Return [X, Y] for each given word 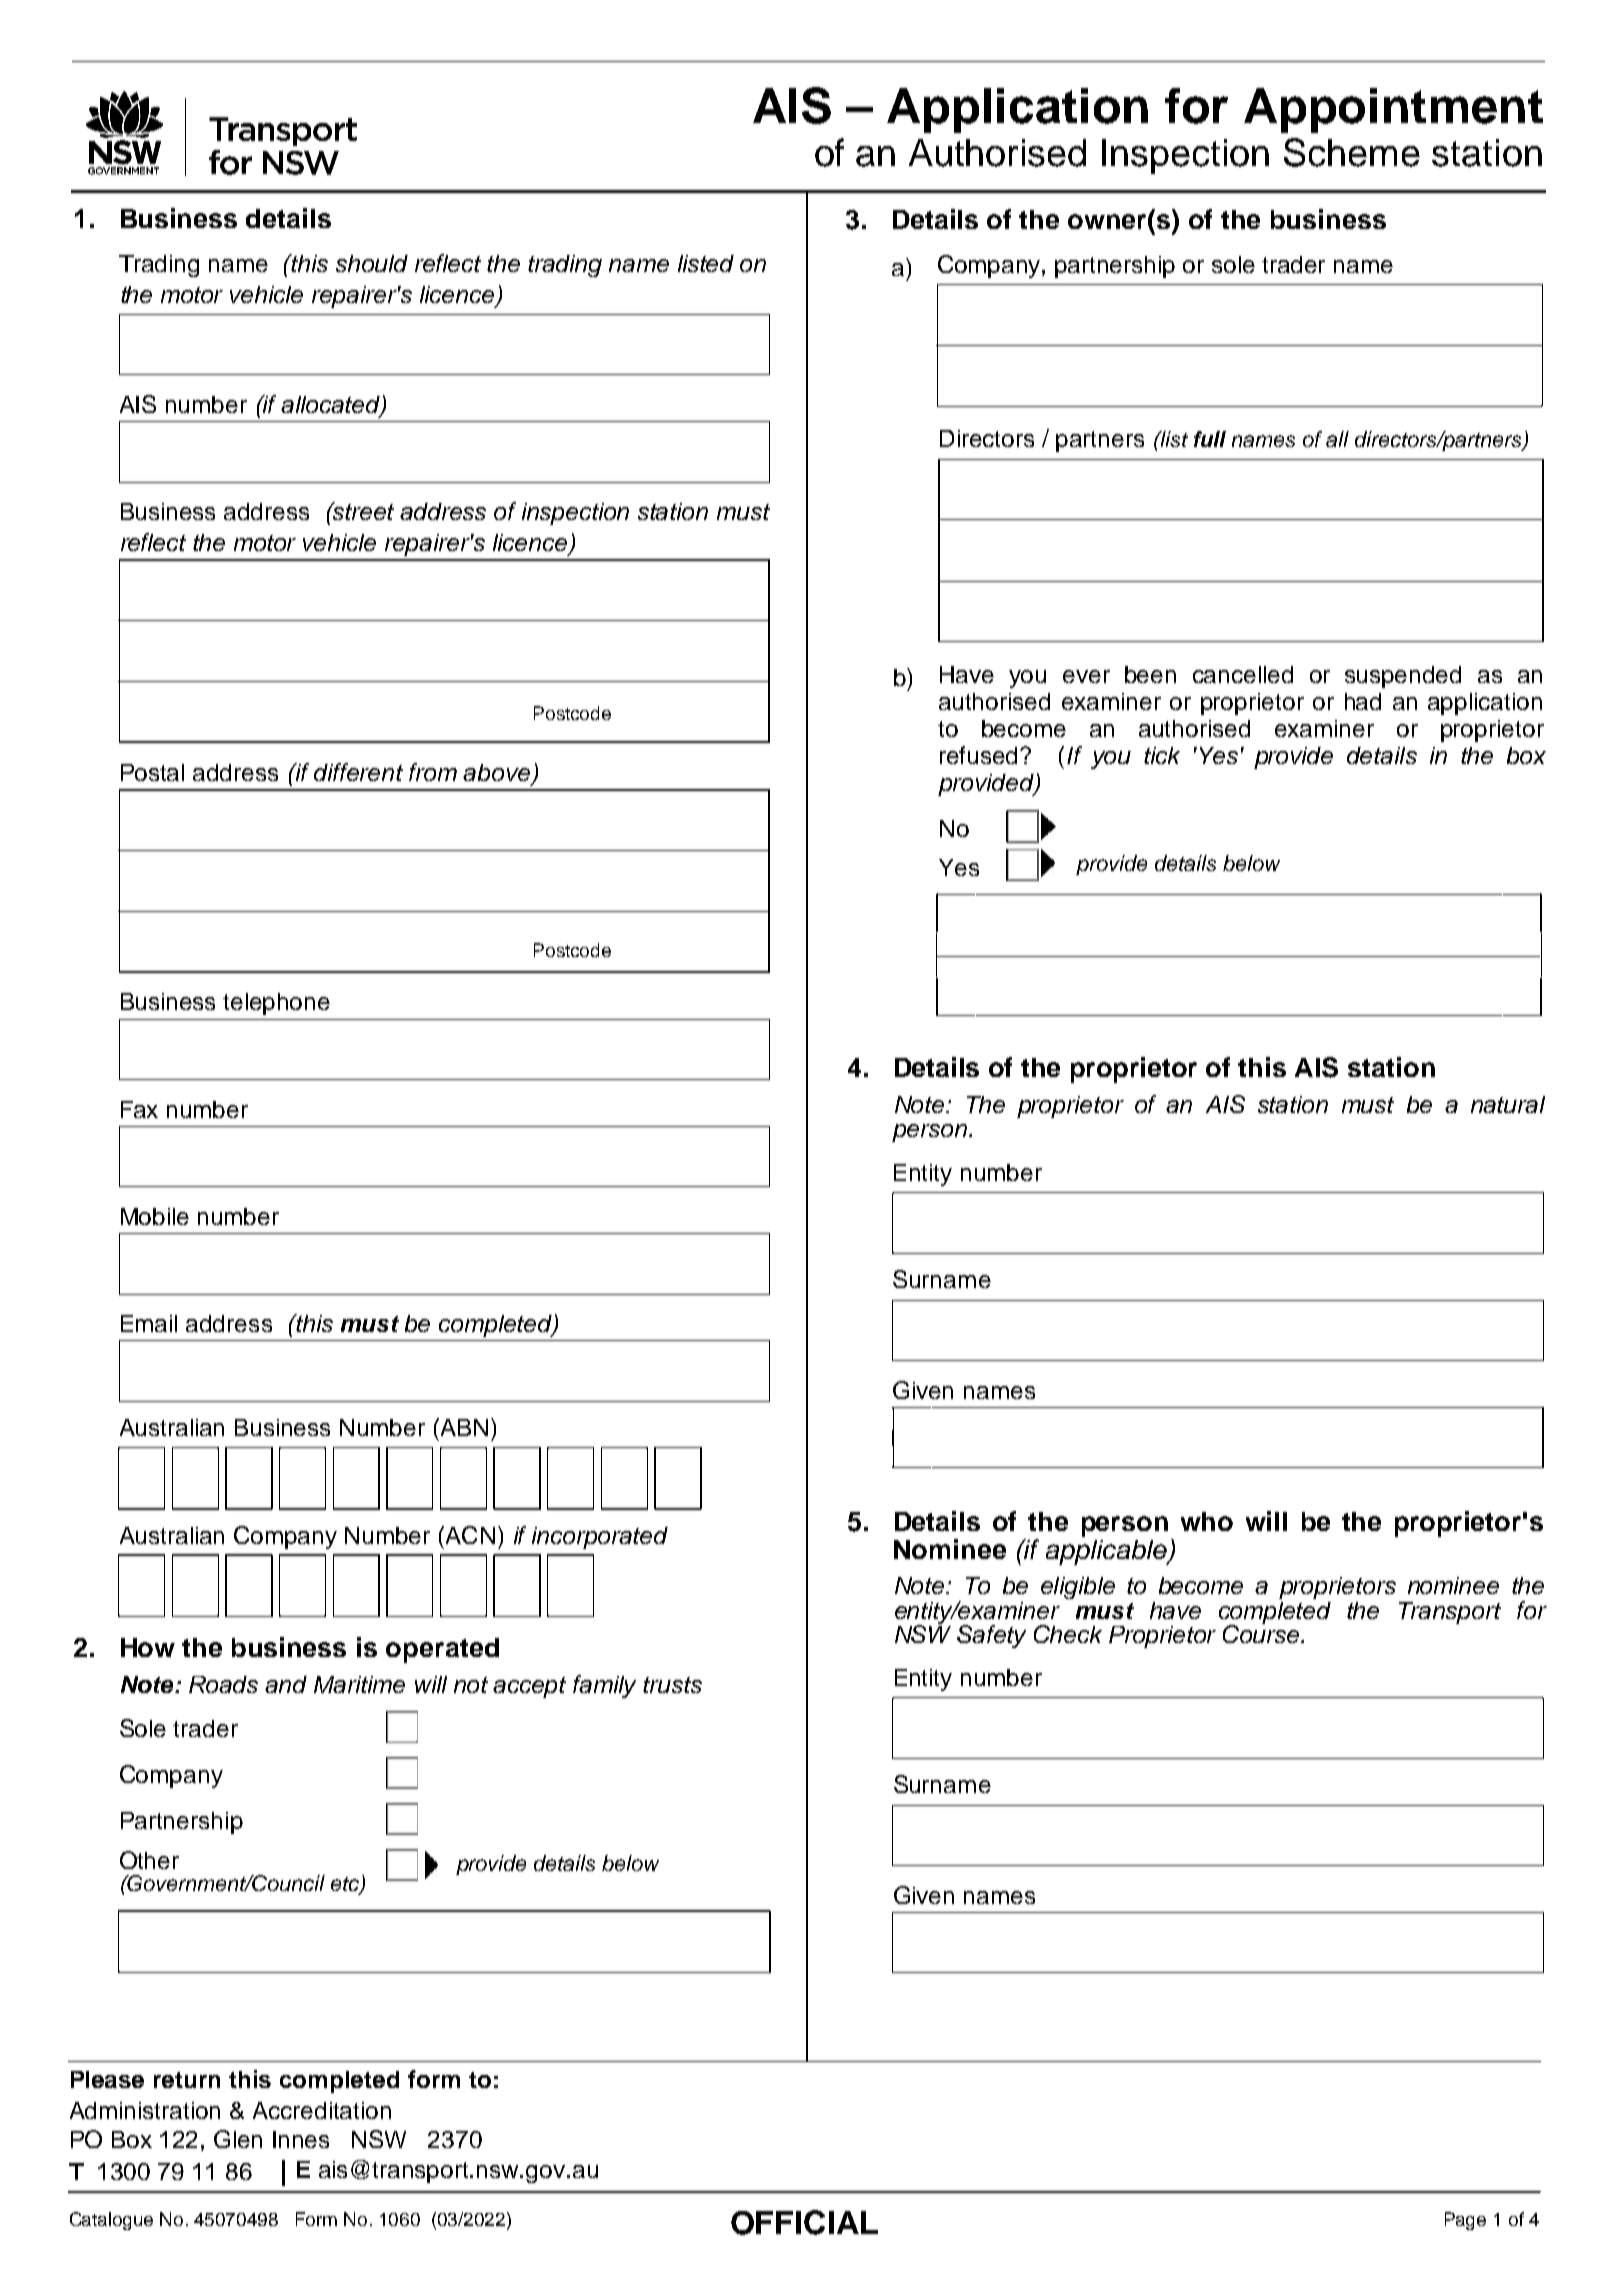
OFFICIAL [804, 2222]
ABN [463, 1427]
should [372, 263]
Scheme [1352, 152]
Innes [301, 2139]
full [1210, 439]
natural [1508, 1104]
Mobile [155, 1216]
